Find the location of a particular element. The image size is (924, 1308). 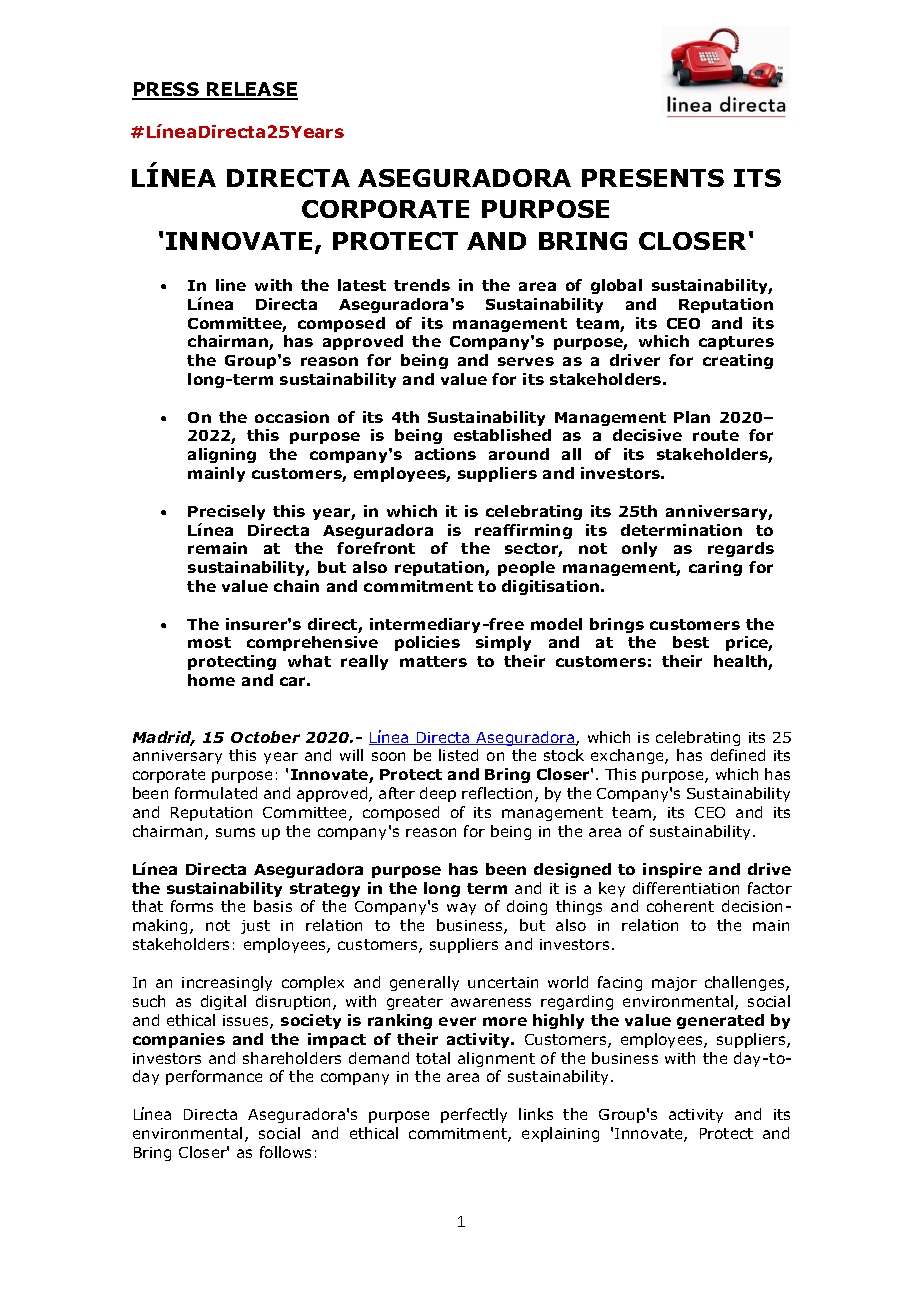

coherent is located at coordinates (680, 906).
